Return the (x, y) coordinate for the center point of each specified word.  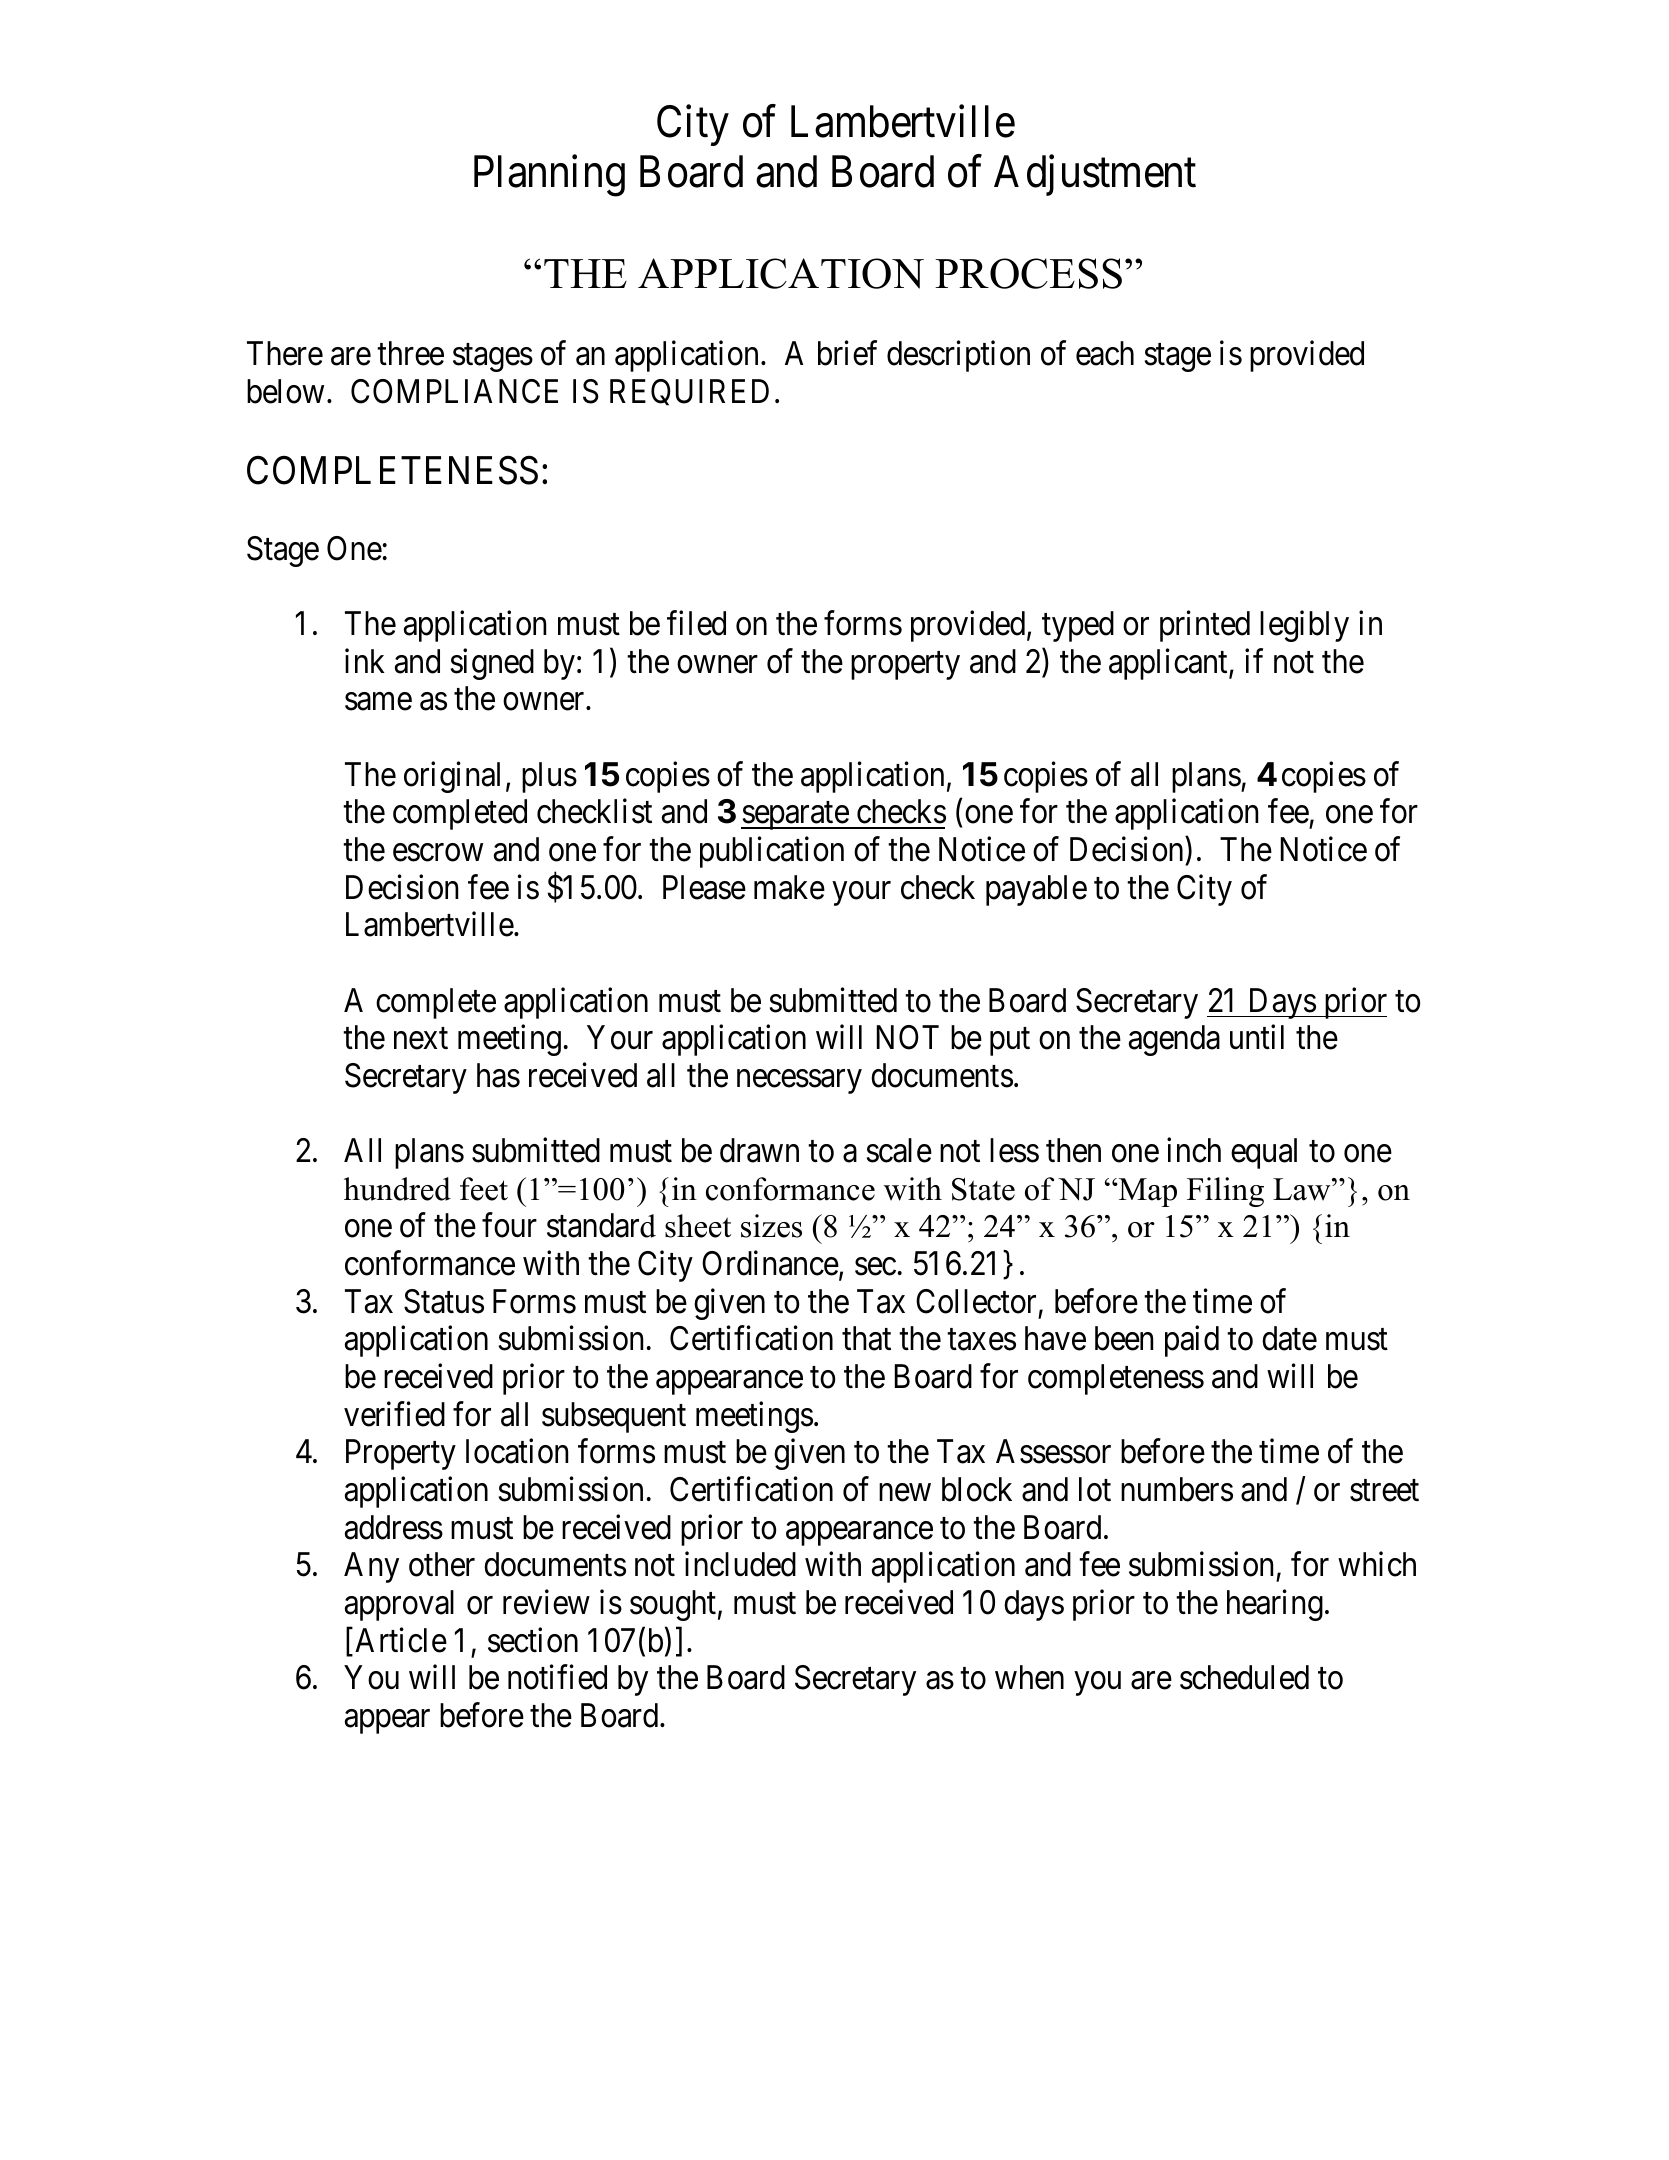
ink (365, 660)
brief (847, 353)
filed (696, 623)
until (1257, 1037)
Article (401, 1640)
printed (1205, 626)
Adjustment (1095, 176)
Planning (549, 176)
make (789, 887)
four (509, 1225)
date (1289, 1338)
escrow (438, 853)
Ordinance (770, 1263)
